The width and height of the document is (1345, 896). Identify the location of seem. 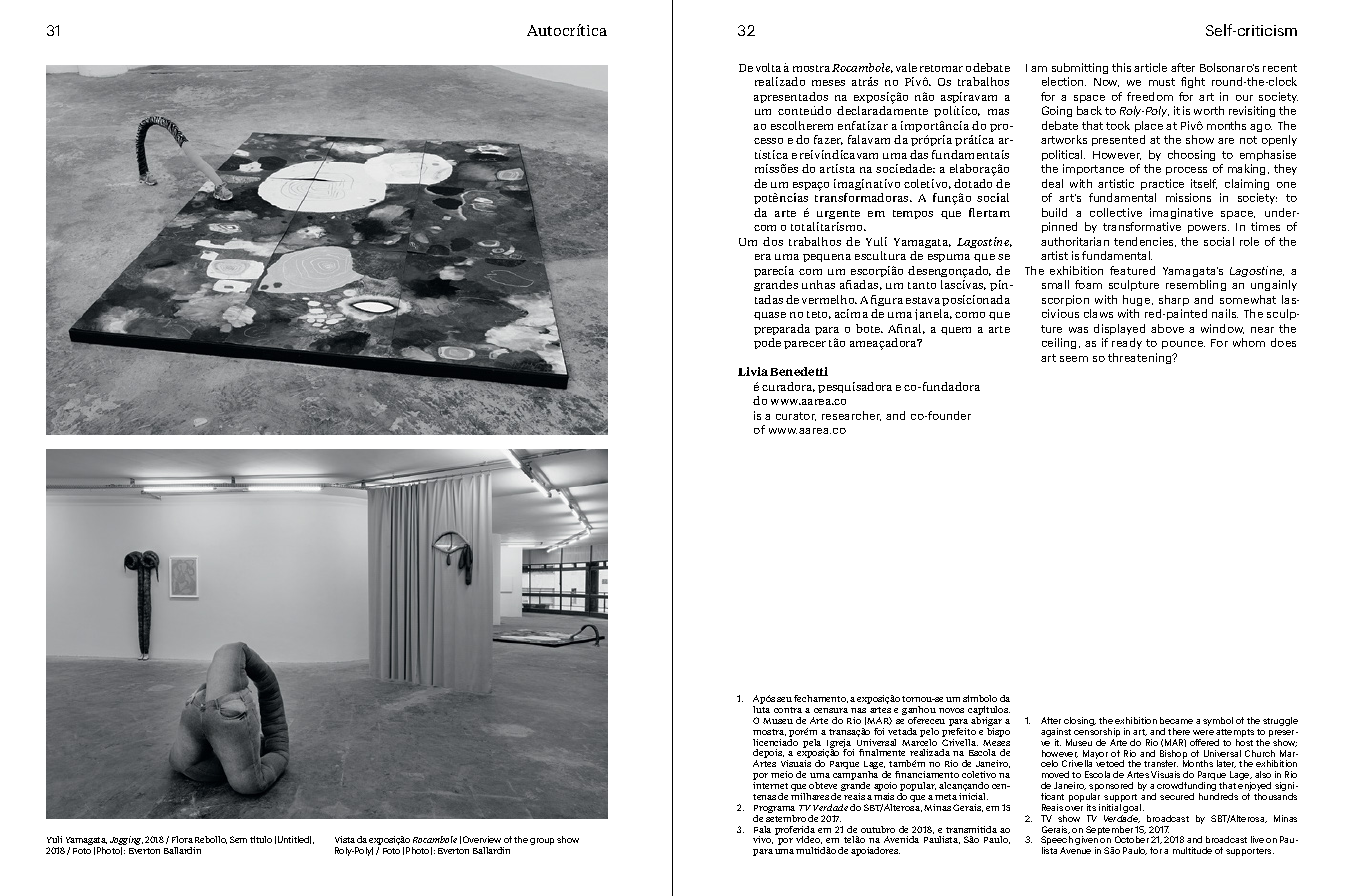
(1074, 359).
